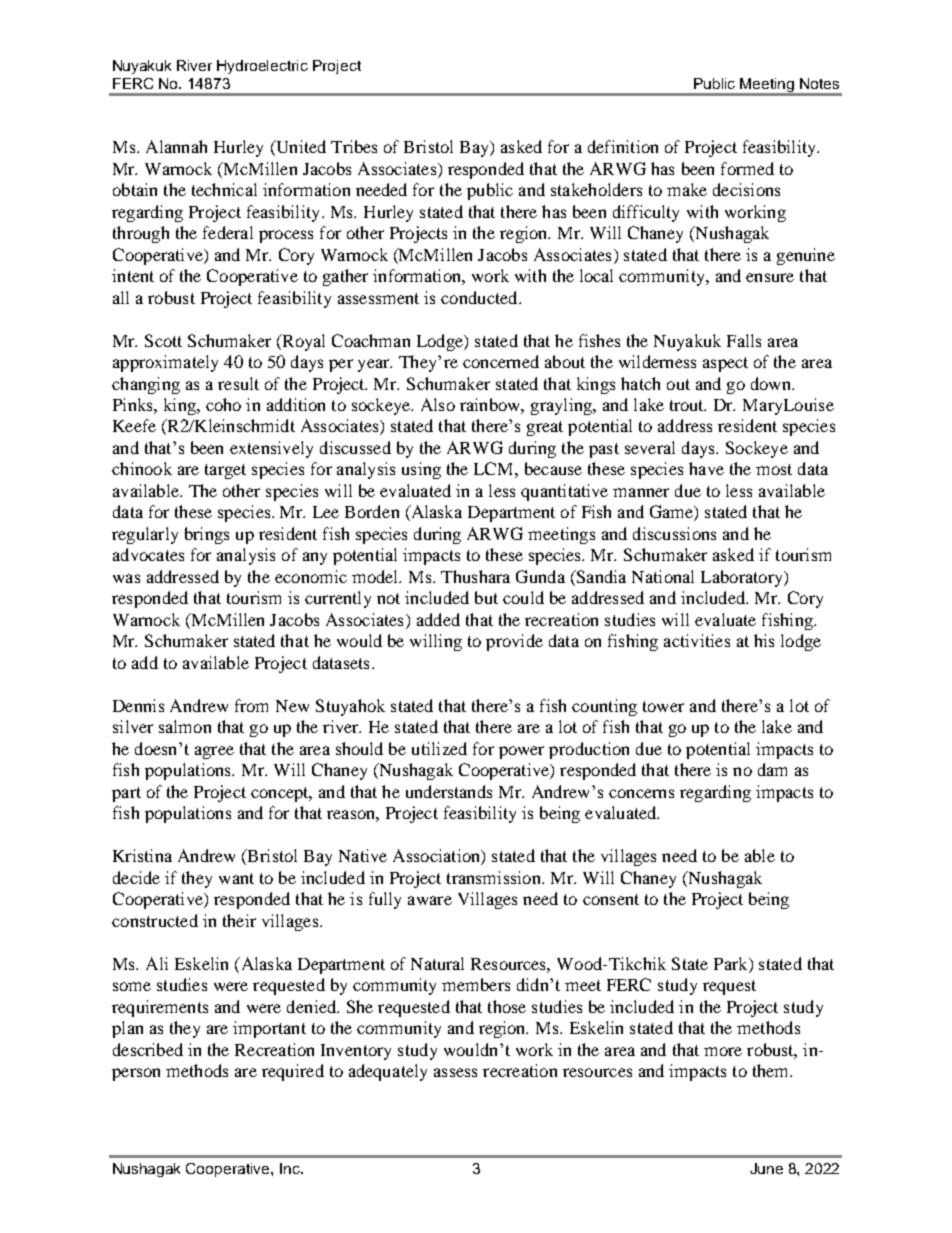 The width and height of the screenshot is (952, 1233). Describe the element at coordinates (501, 361) in the screenshot. I see `concerned` at that location.
